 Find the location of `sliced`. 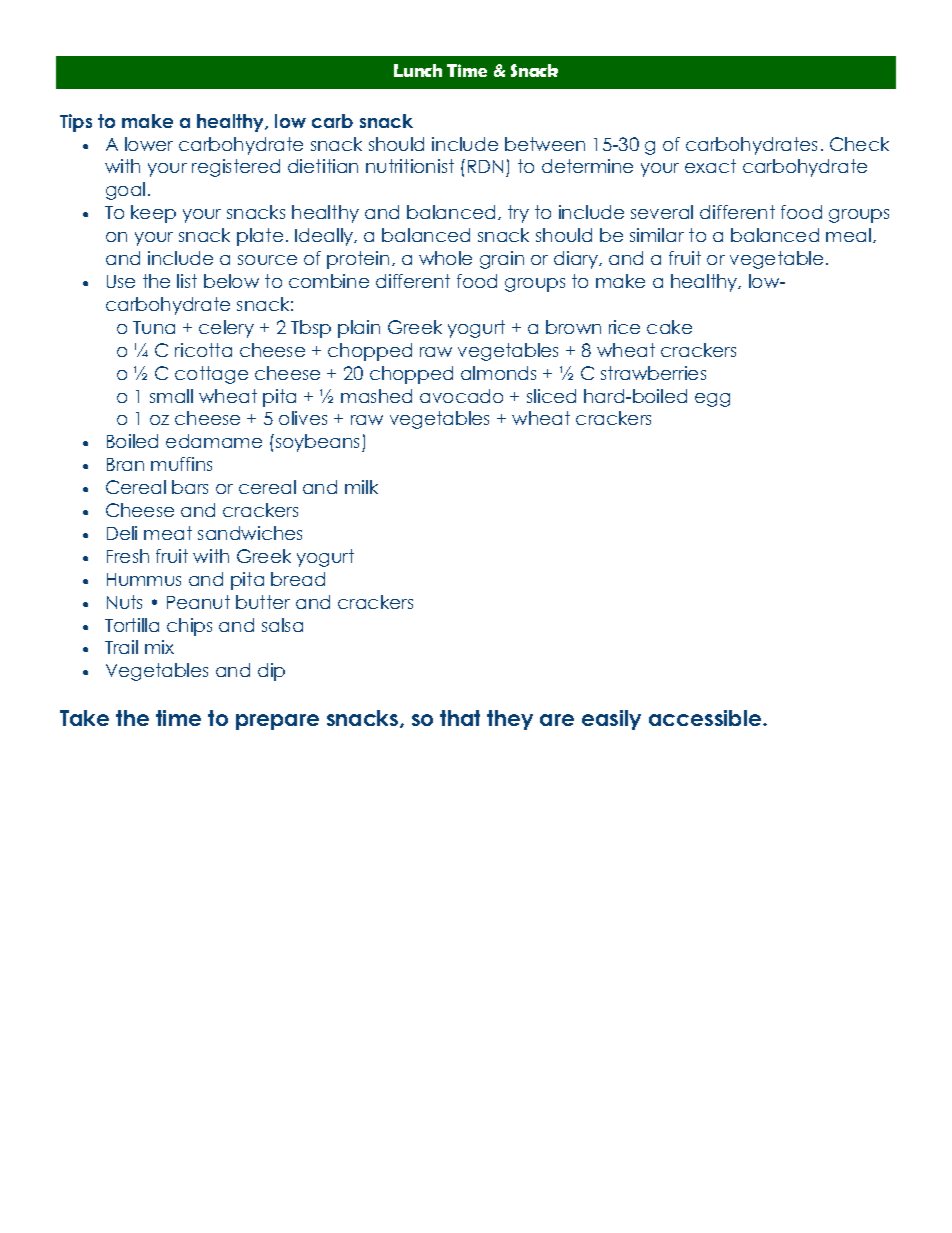

sliced is located at coordinates (551, 396).
